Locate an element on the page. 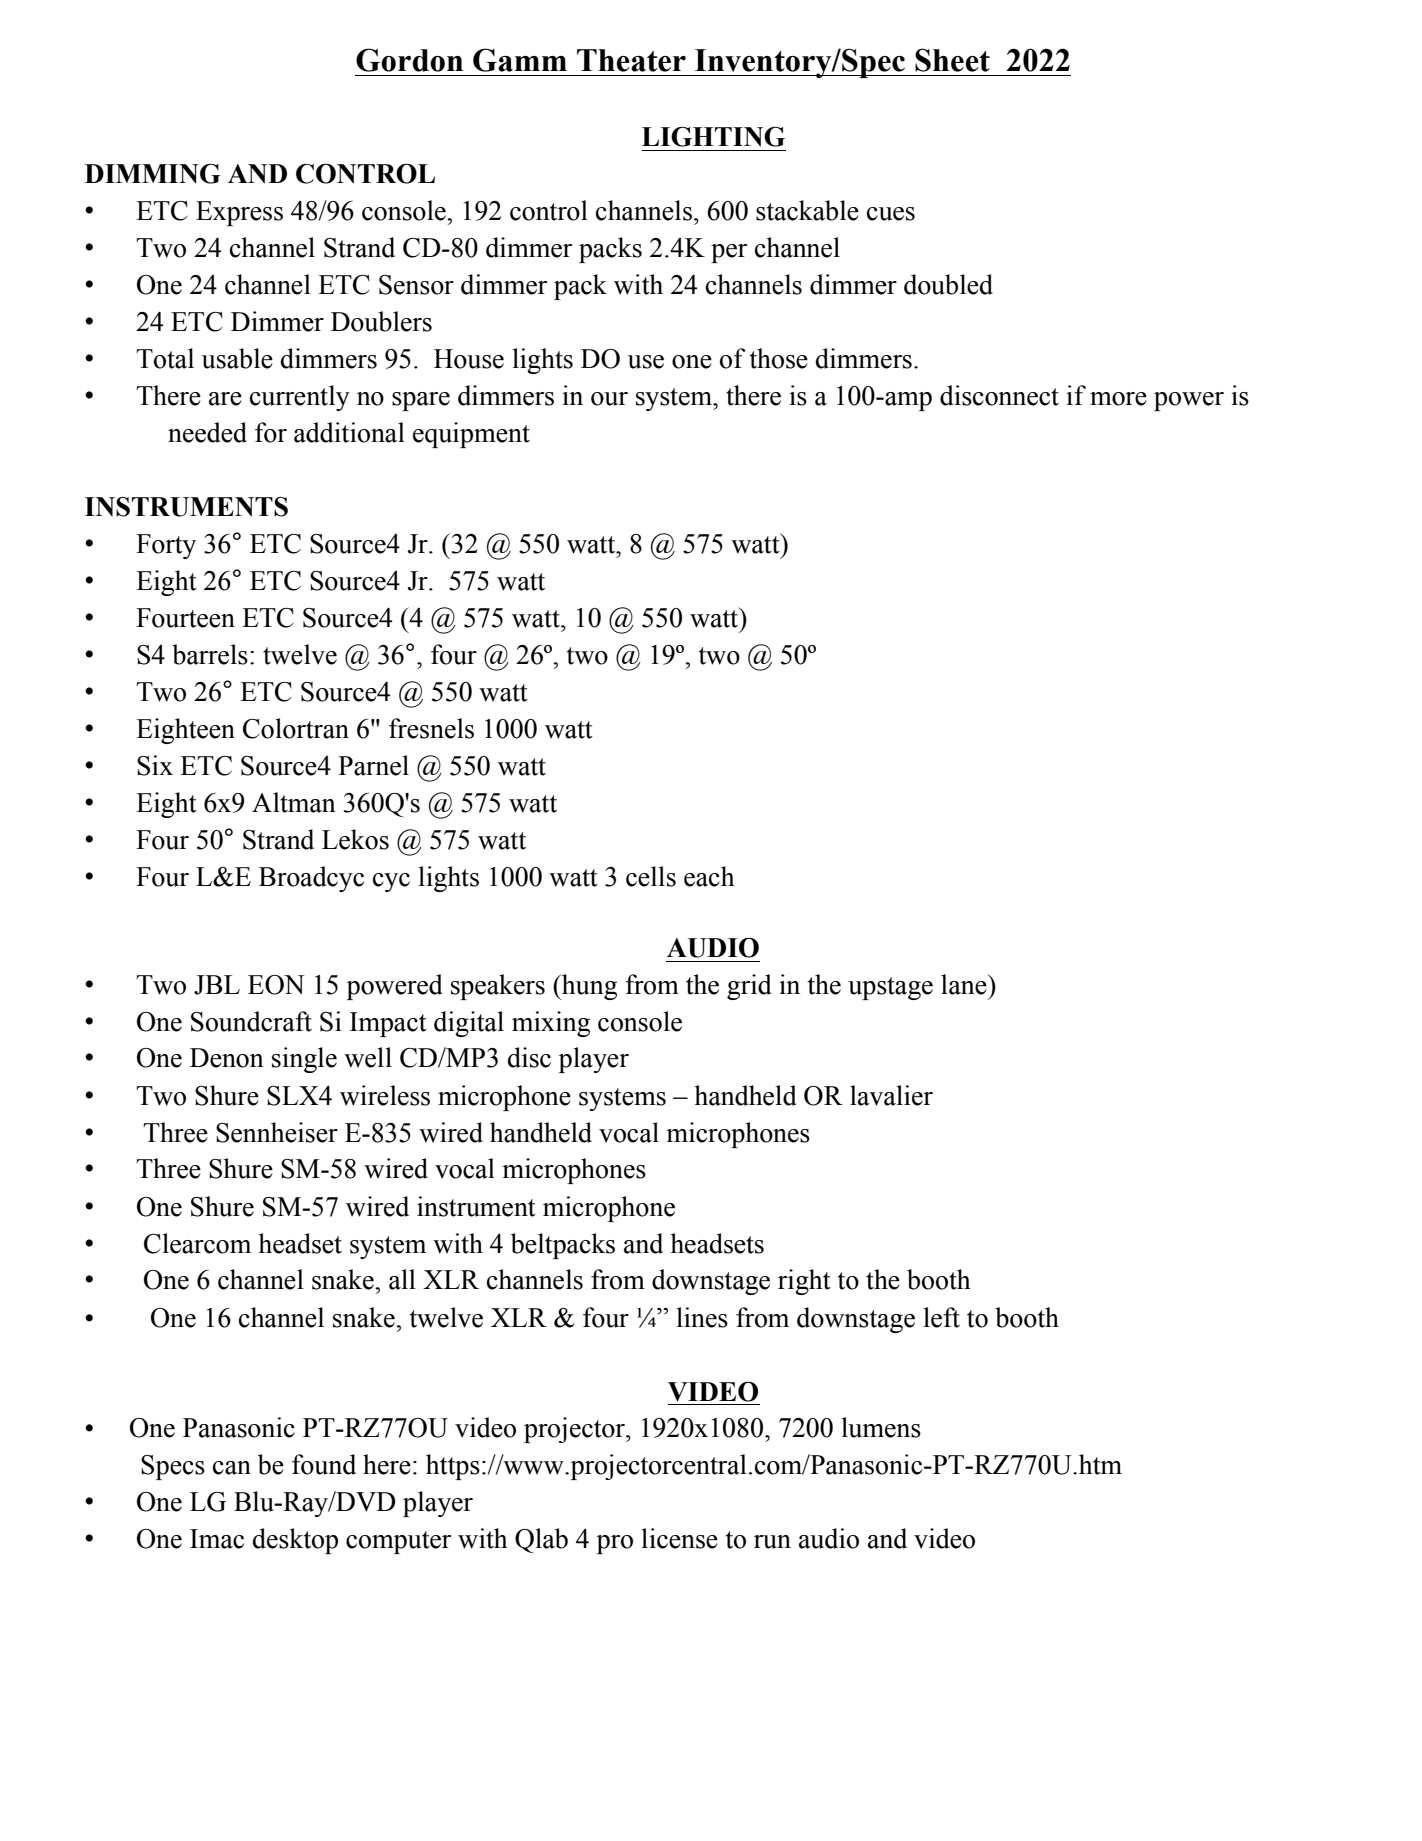 The height and width of the page is (1841, 1422). can is located at coordinates (232, 1468).
